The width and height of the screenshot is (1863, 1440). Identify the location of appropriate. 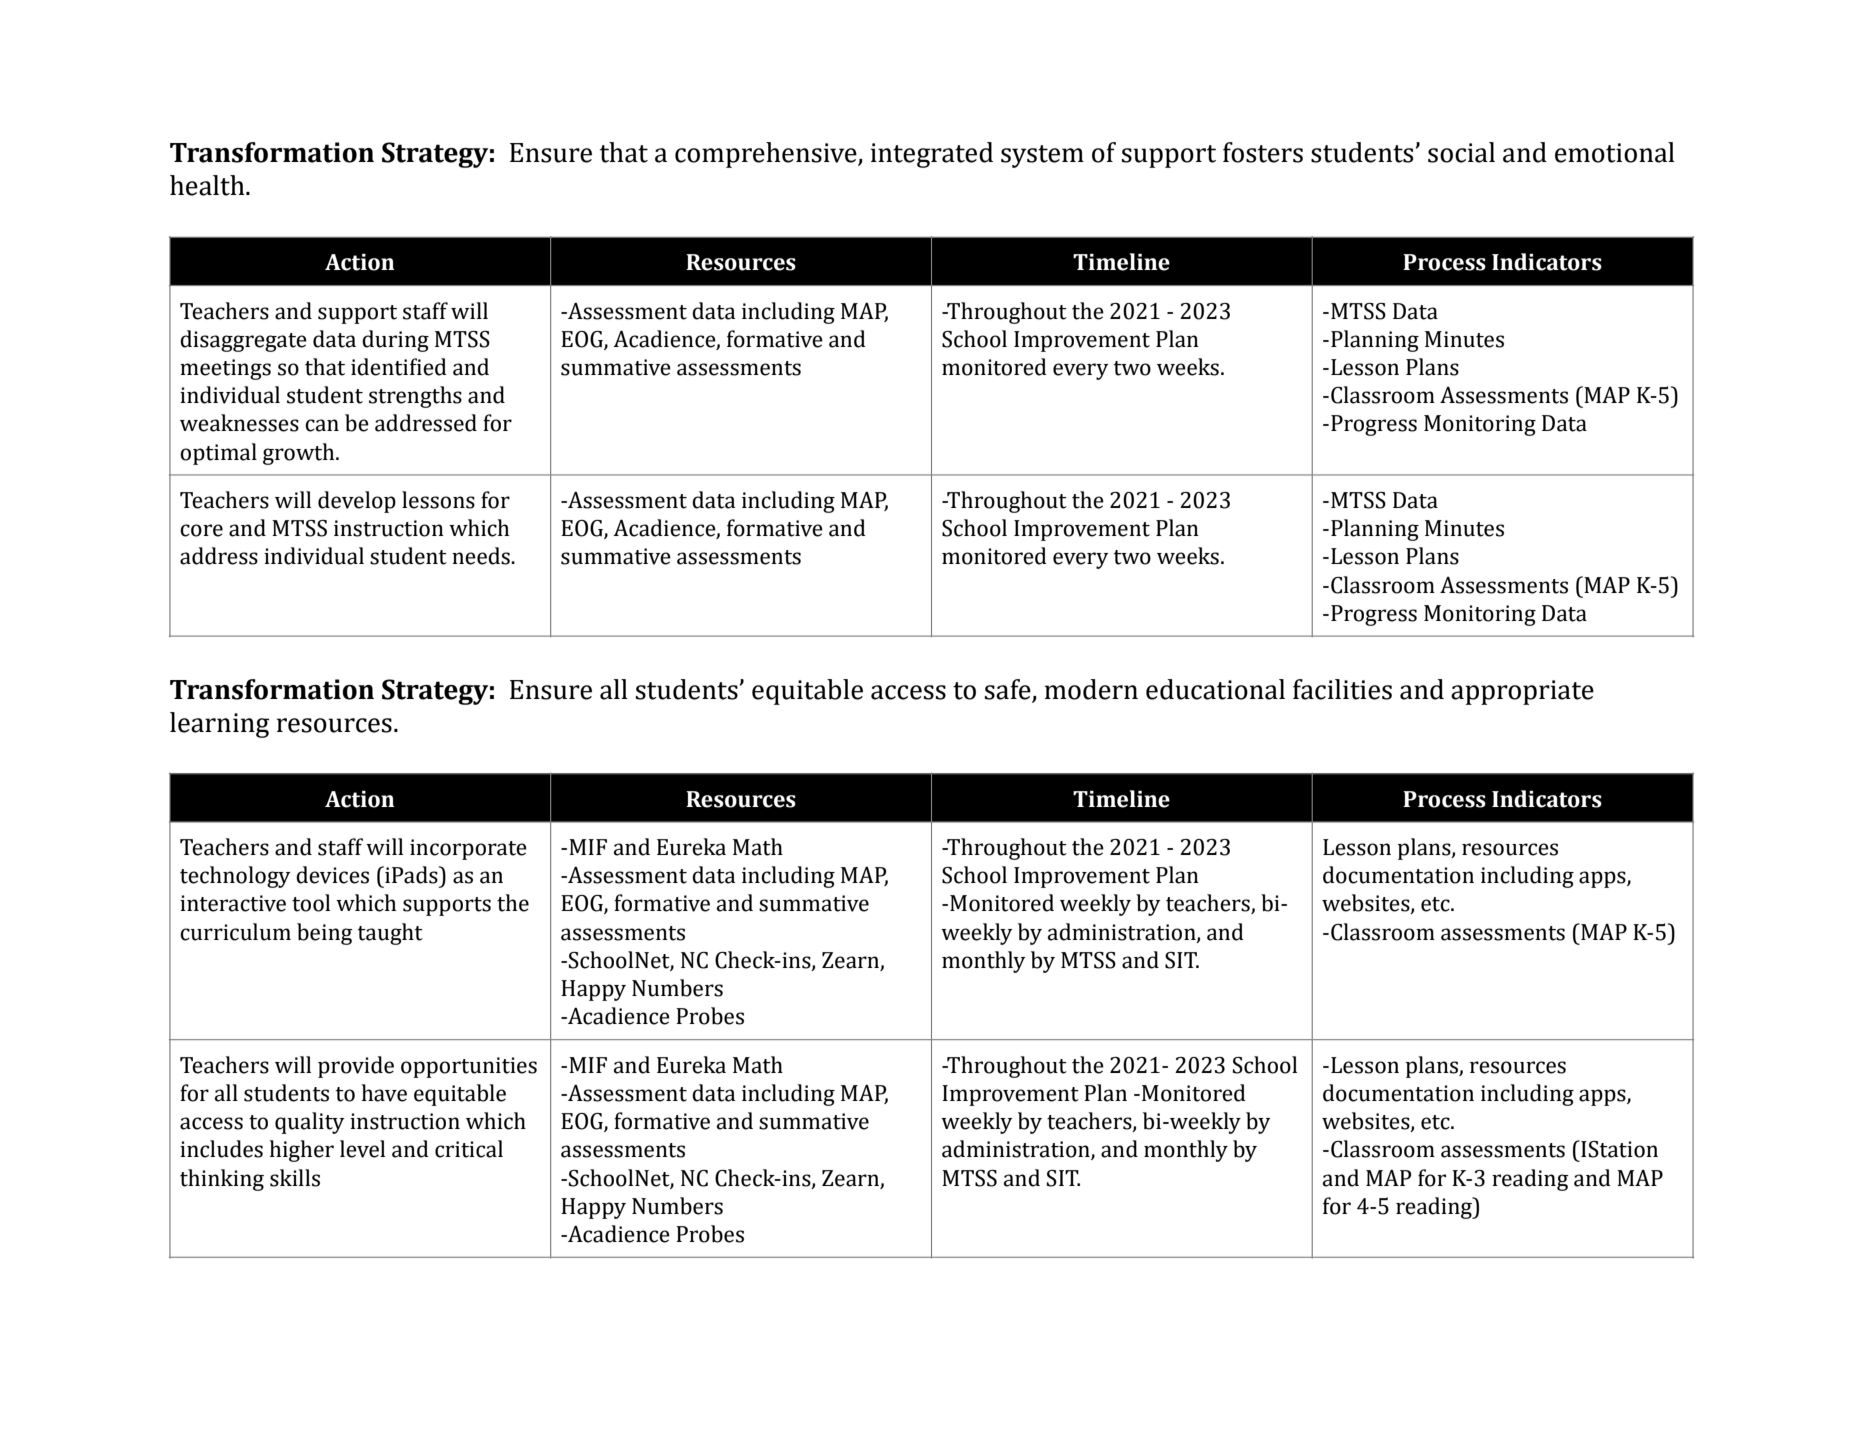
(1522, 692).
